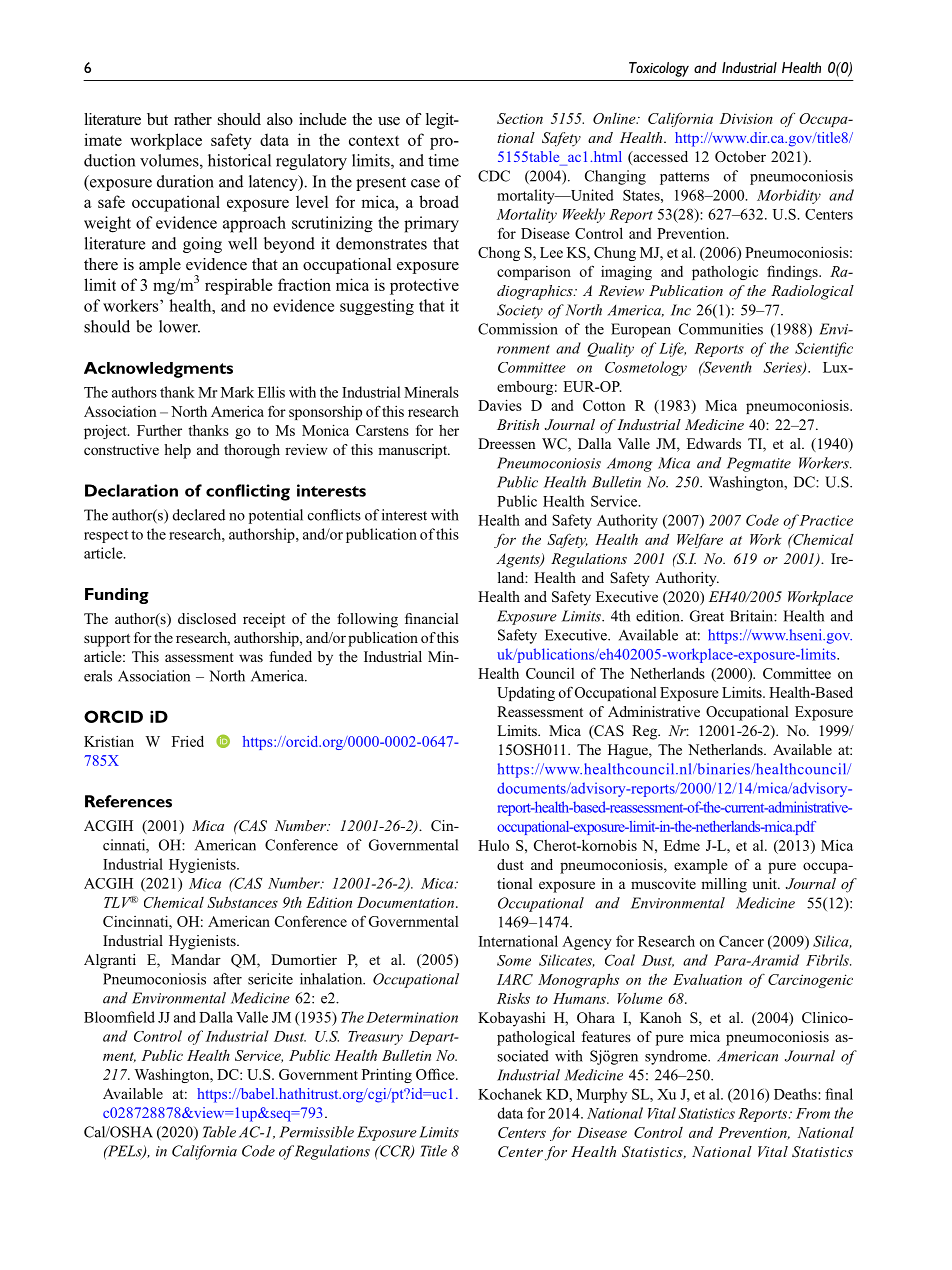 The height and width of the screenshot is (1270, 952). What do you see at coordinates (242, 902) in the screenshot?
I see `Substances` at bounding box center [242, 902].
